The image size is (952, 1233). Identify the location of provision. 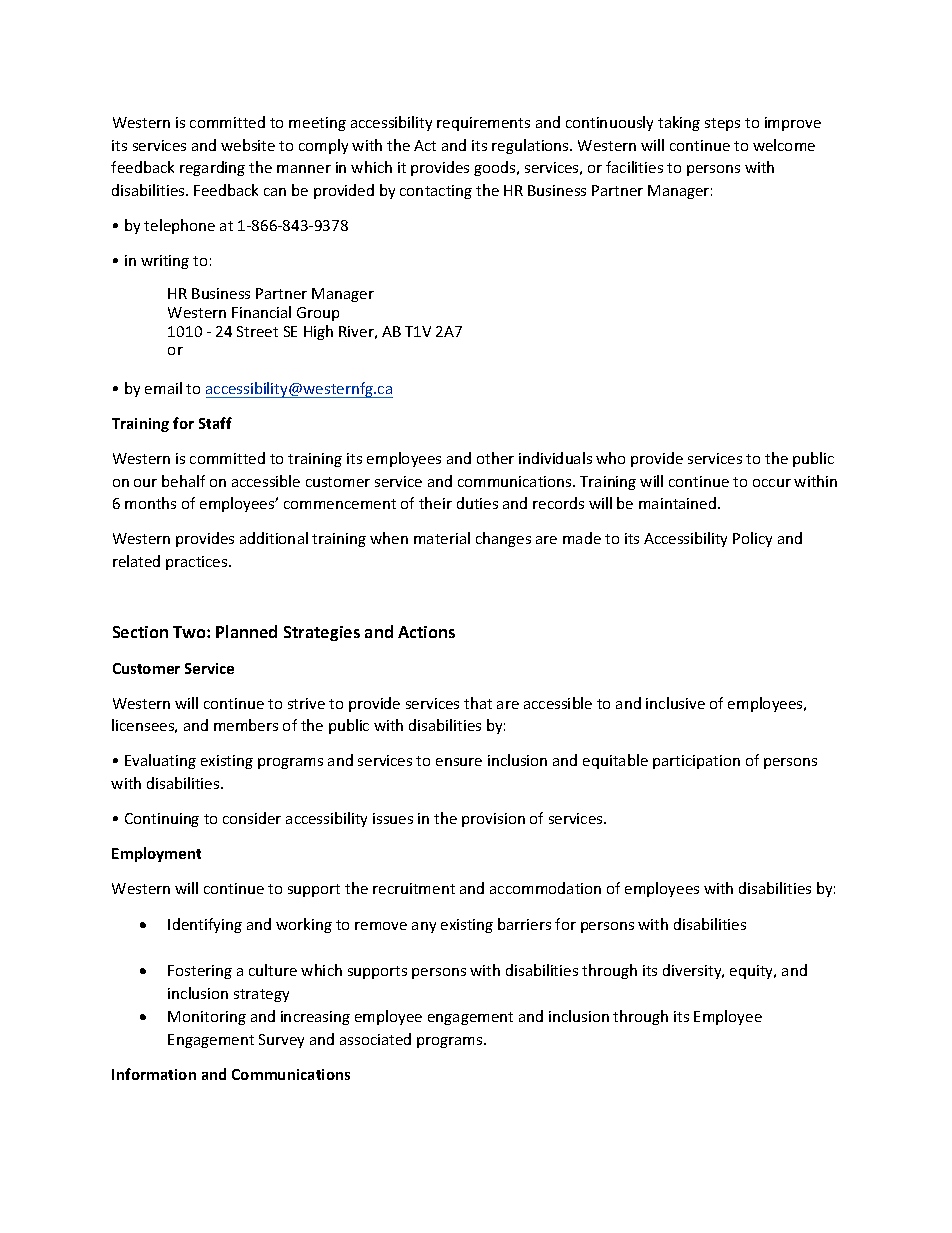
(493, 820).
